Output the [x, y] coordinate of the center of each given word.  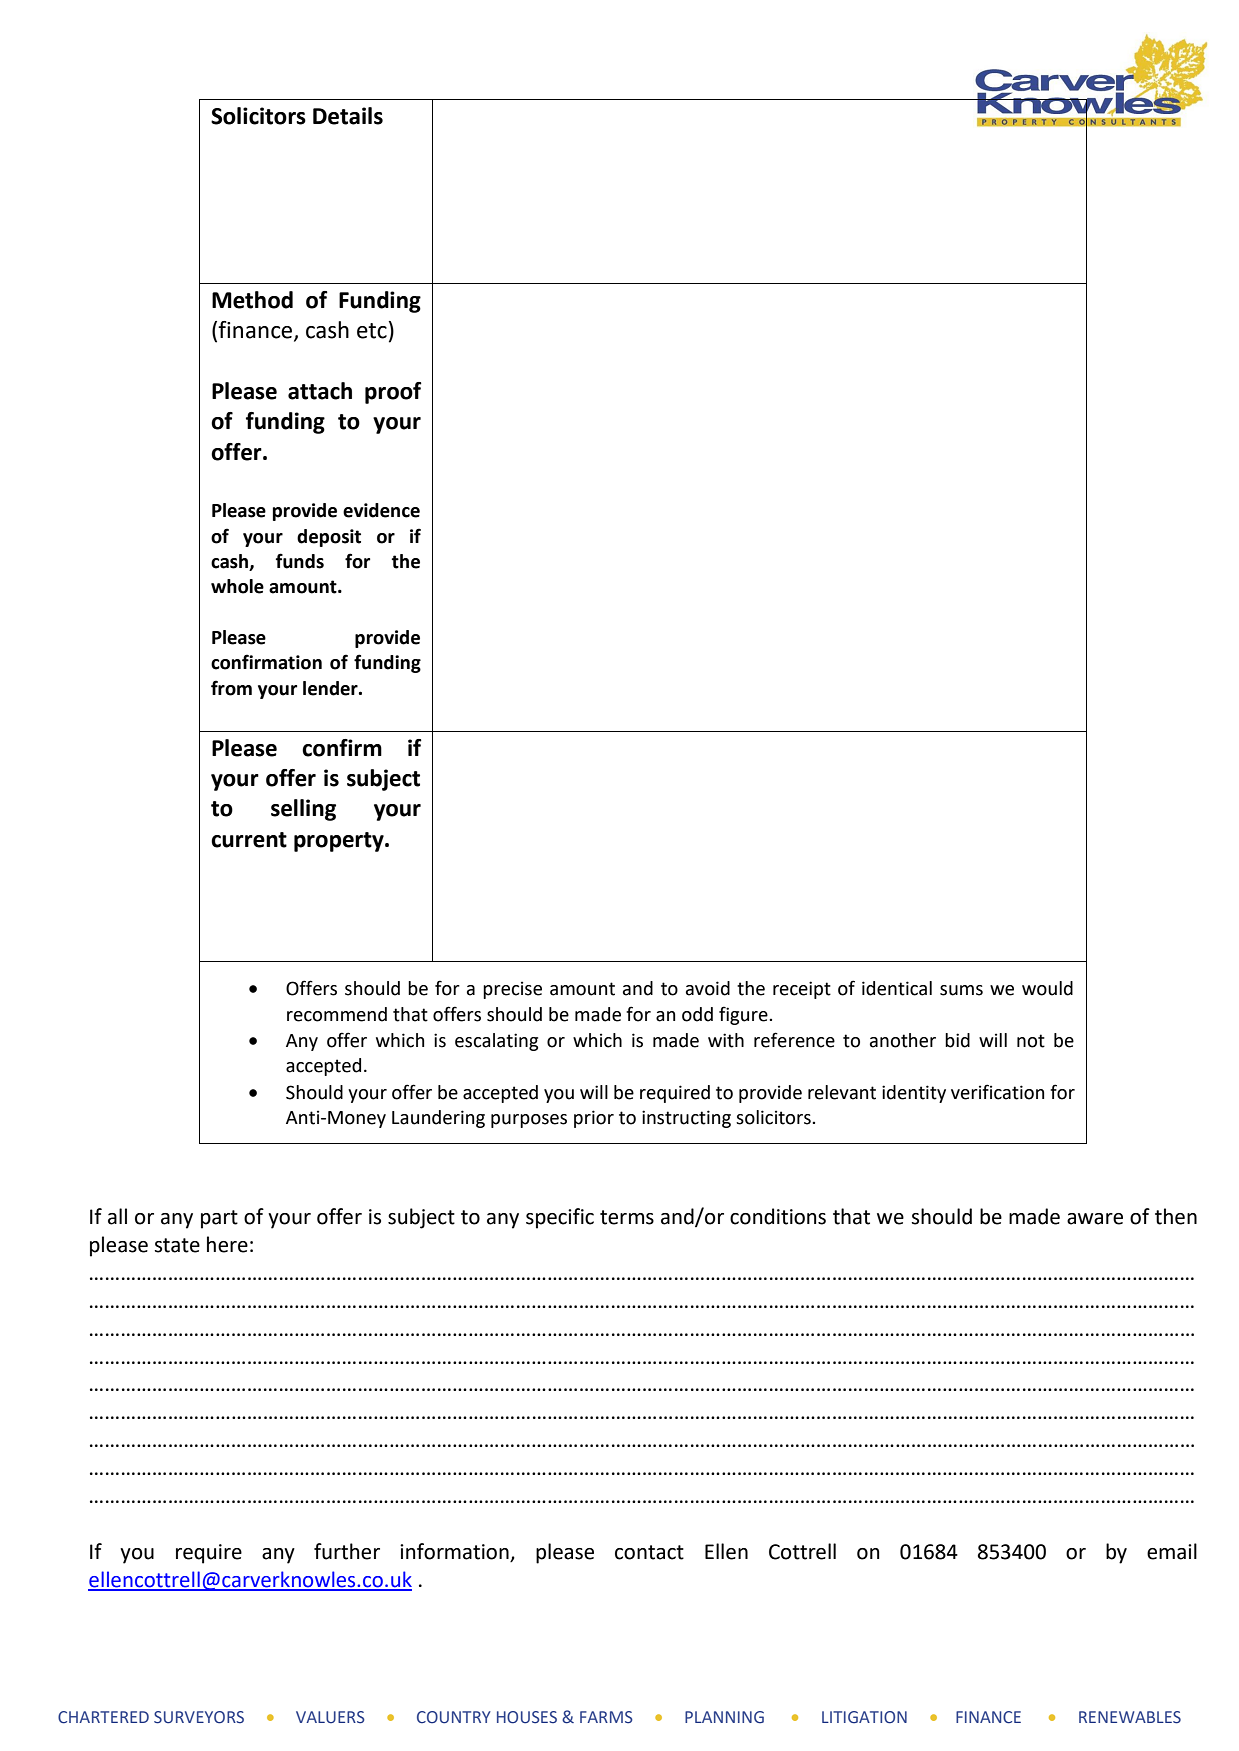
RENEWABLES [1130, 1717]
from [231, 688]
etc [372, 331]
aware [1095, 1219]
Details [348, 116]
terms [627, 1217]
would [1047, 988]
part [219, 1219]
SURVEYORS [199, 1717]
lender [331, 688]
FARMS [606, 1717]
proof [393, 393]
